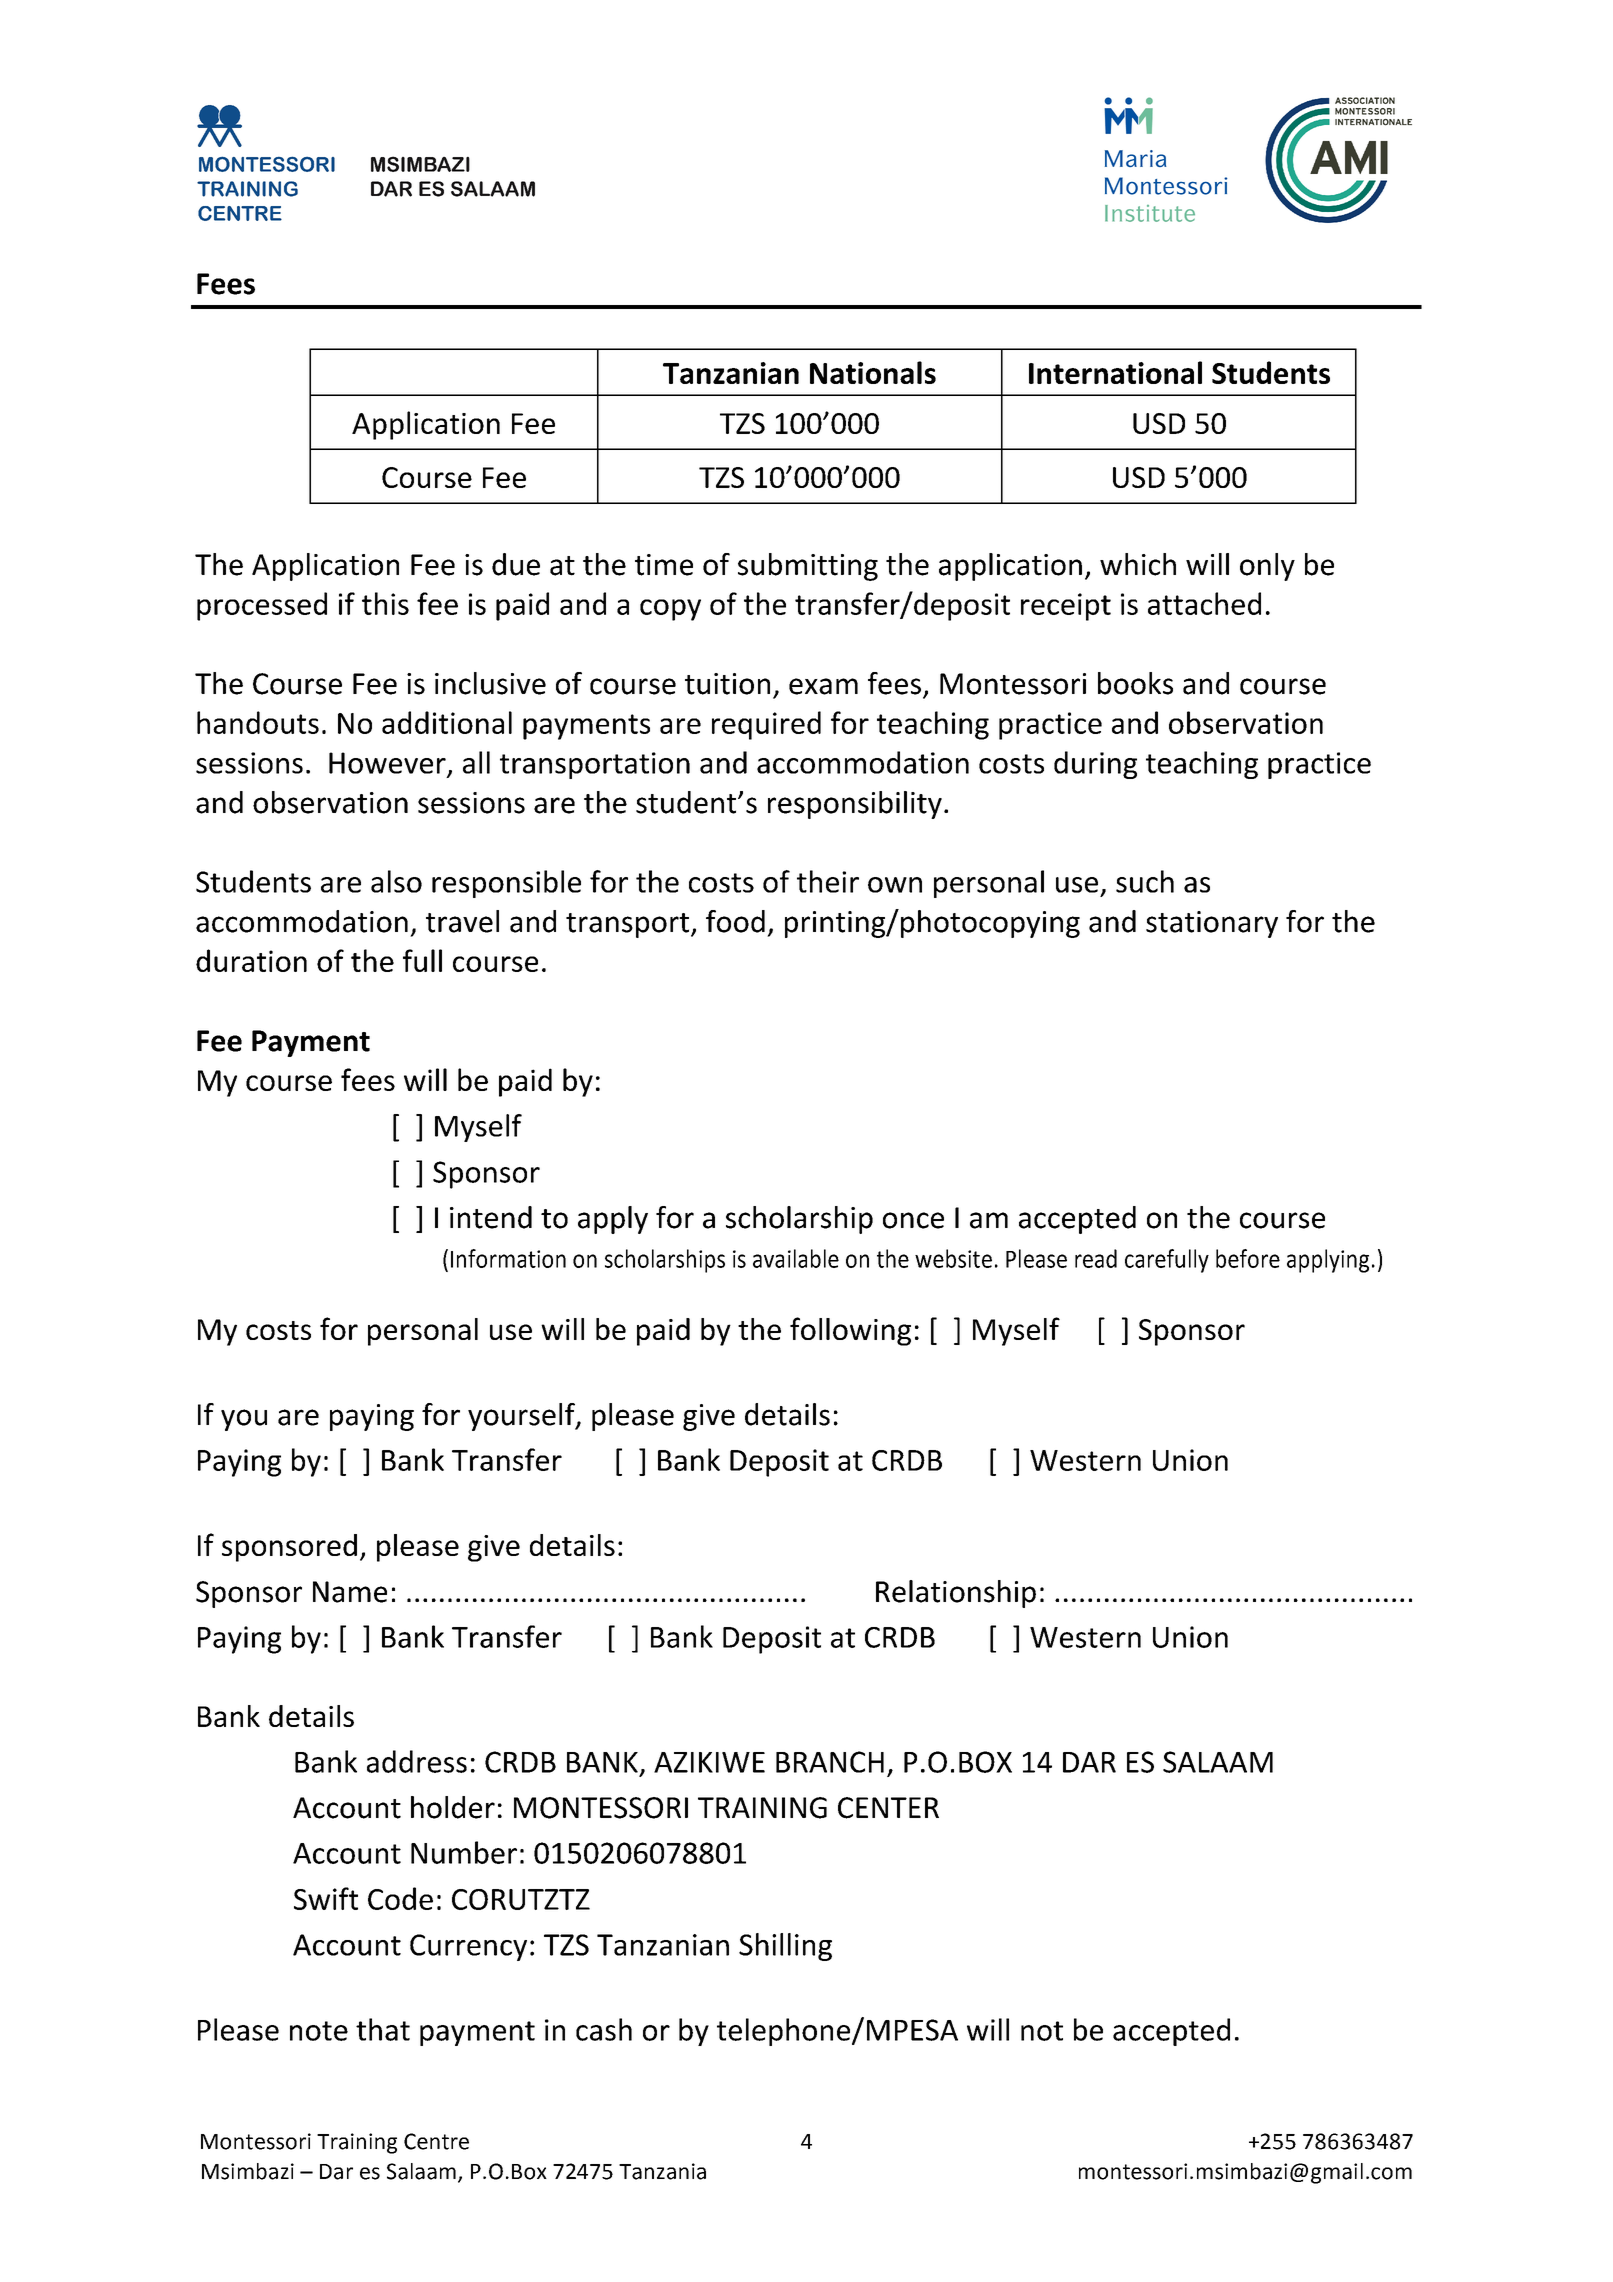 This screenshot has width=1613, height=2282. What do you see at coordinates (383, 2029) in the screenshot?
I see `that` at bounding box center [383, 2029].
